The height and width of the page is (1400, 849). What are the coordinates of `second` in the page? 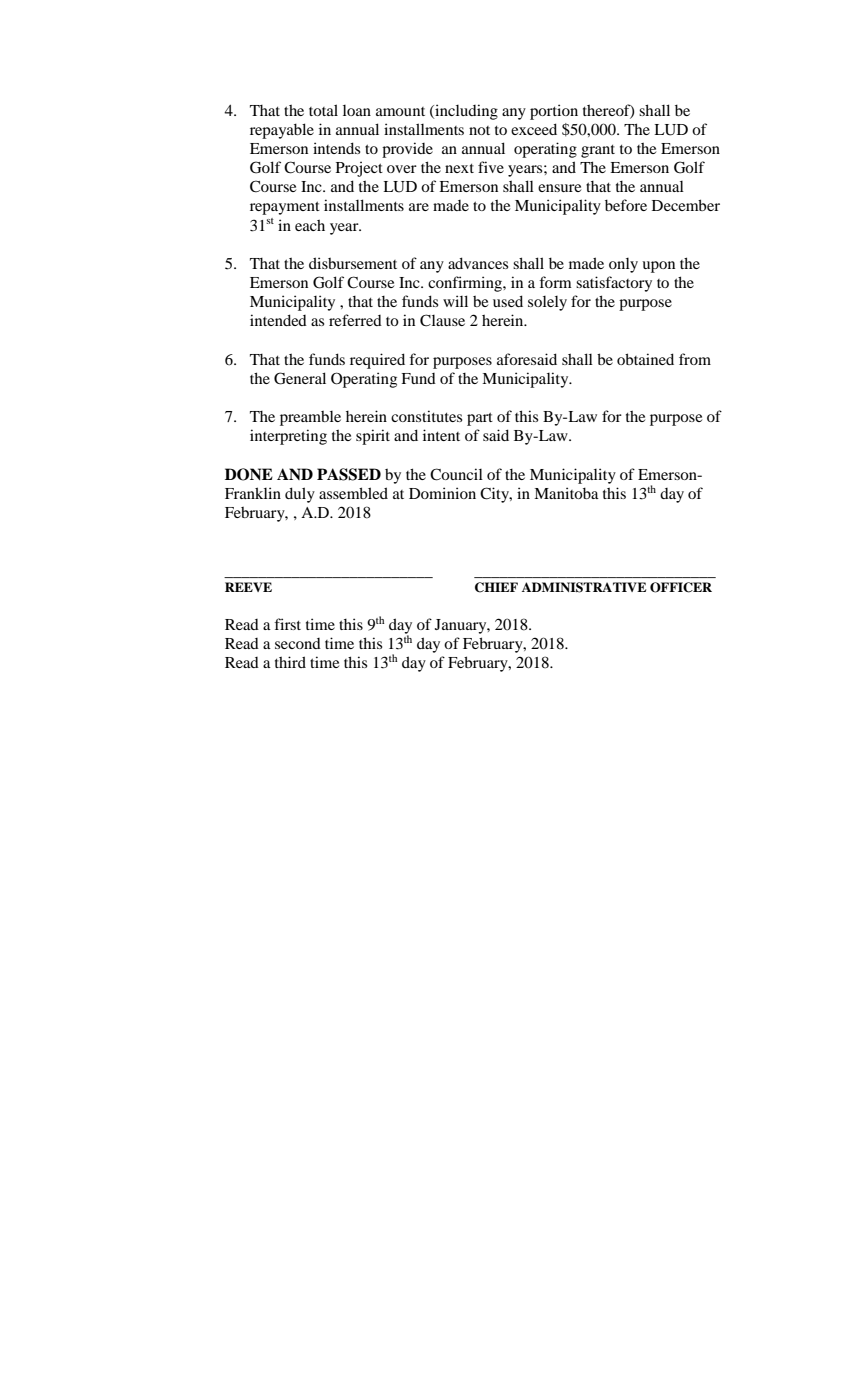 It's located at (298, 643).
